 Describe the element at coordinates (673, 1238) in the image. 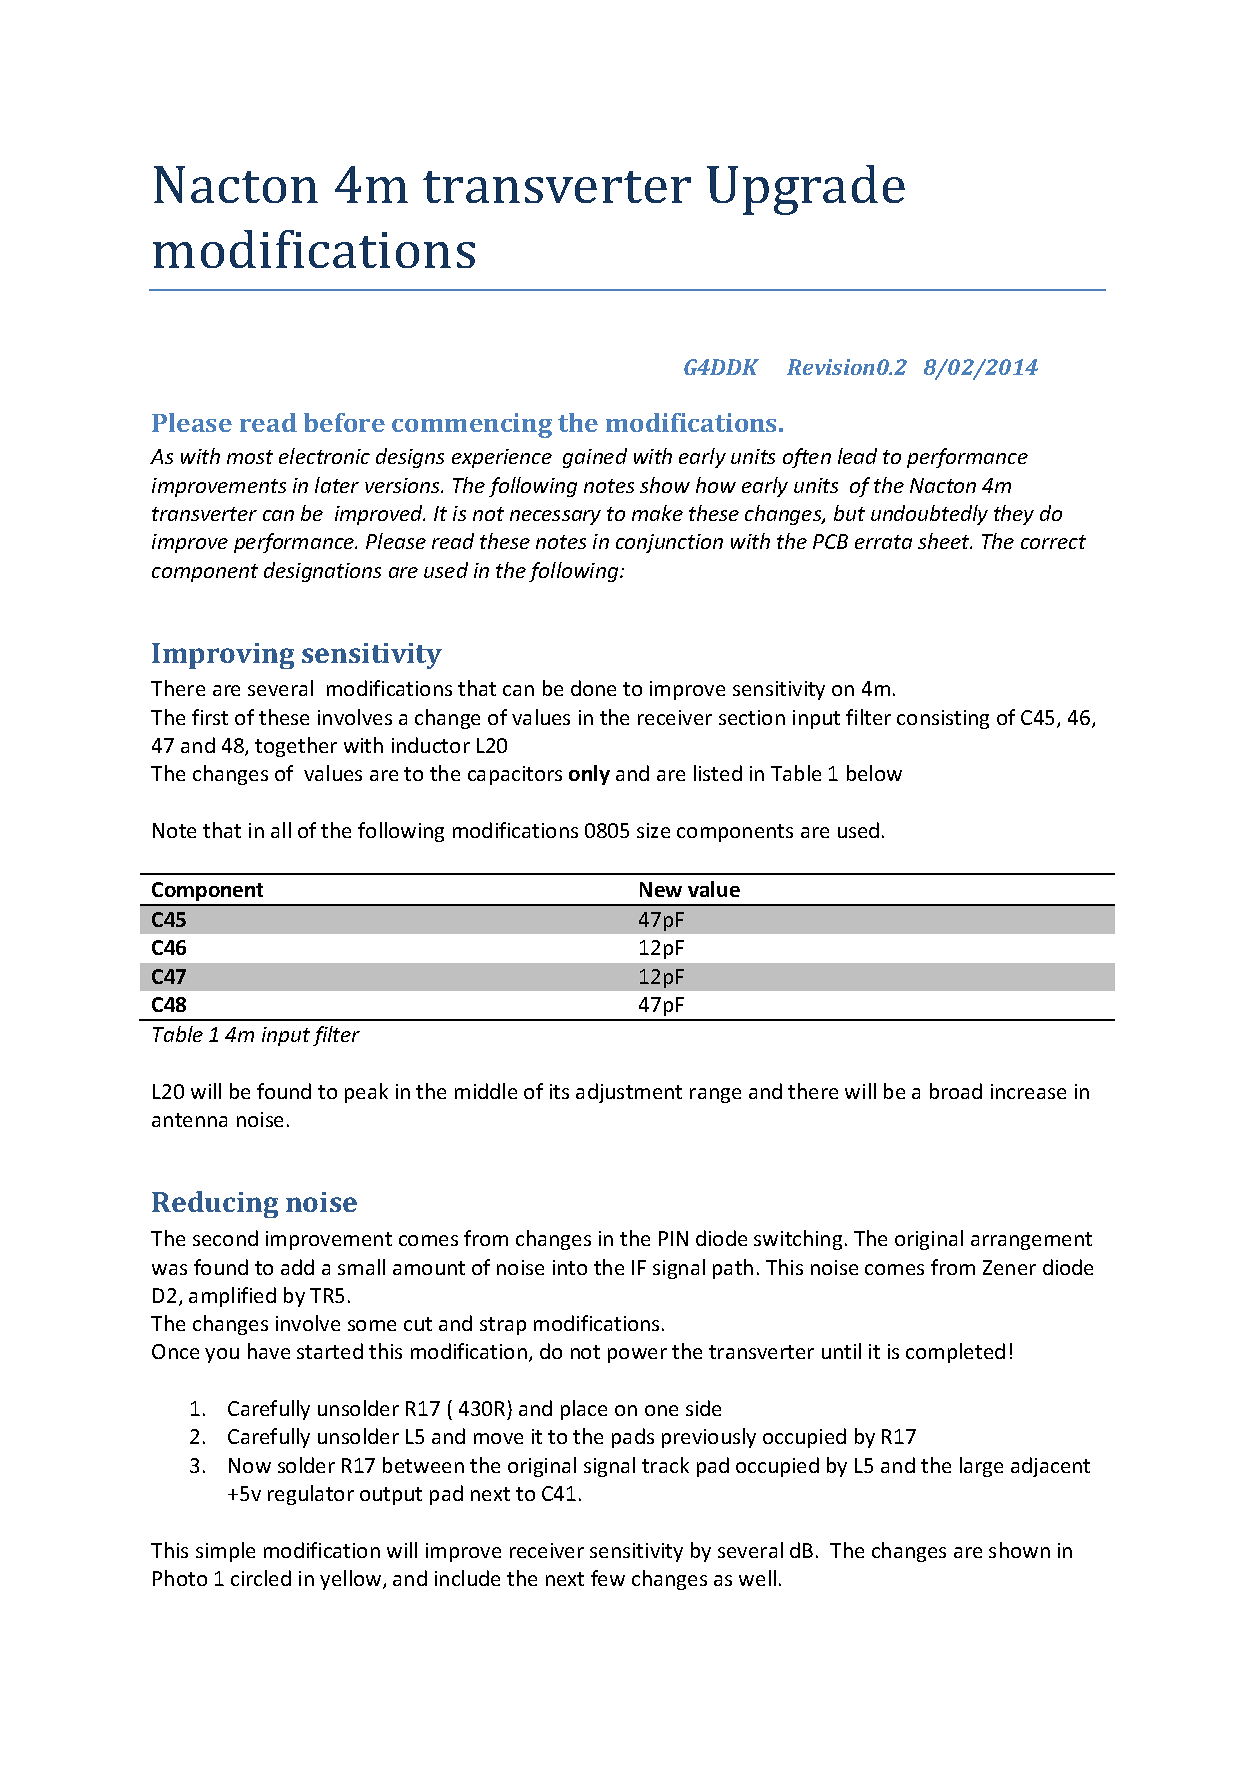

I see `PIN` at that location.
